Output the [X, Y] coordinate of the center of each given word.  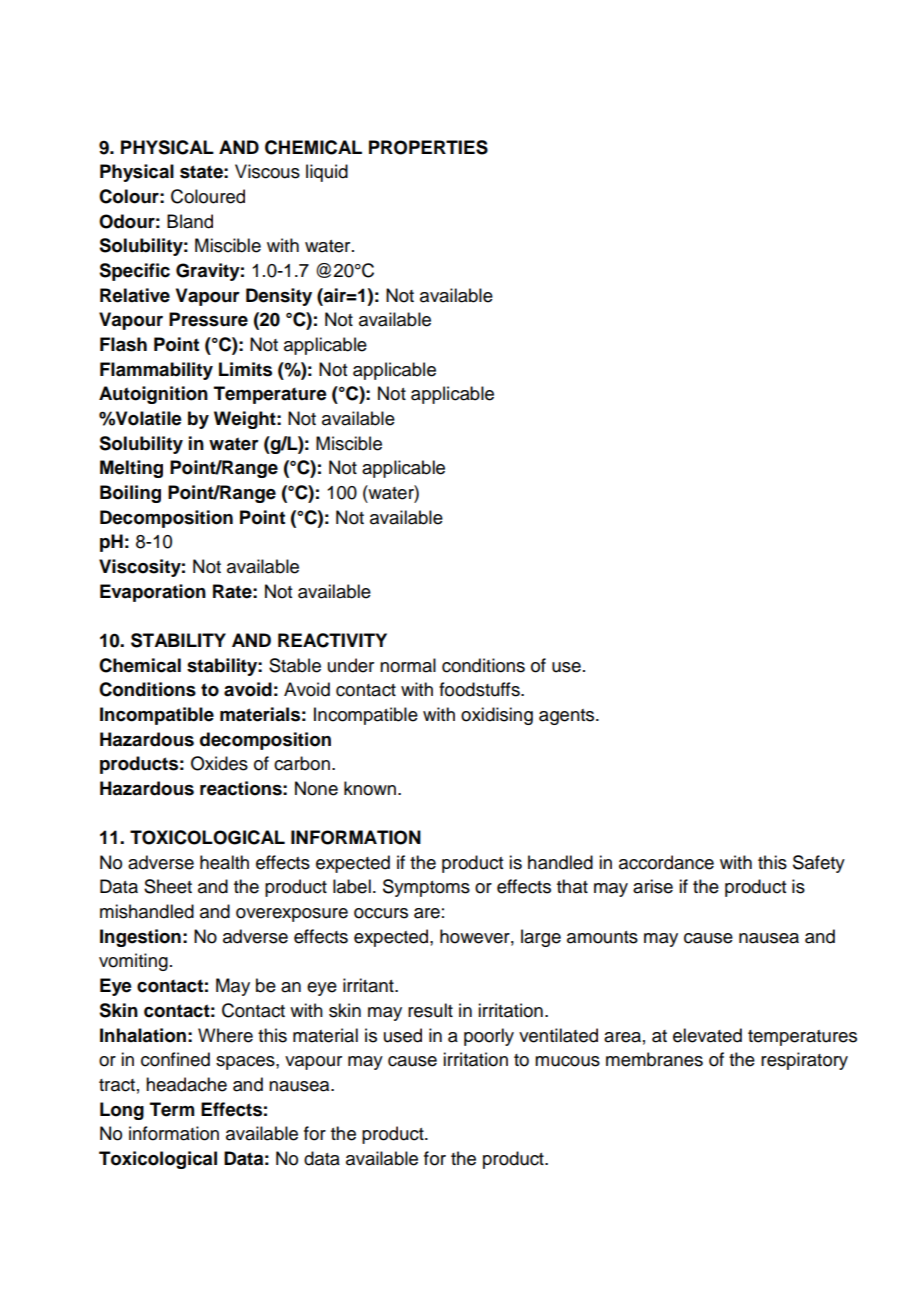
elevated [707, 1035]
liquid [327, 173]
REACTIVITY [332, 640]
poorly [489, 1037]
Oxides [219, 763]
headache [186, 1084]
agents [568, 717]
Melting [131, 469]
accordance [666, 862]
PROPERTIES [428, 147]
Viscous [267, 171]
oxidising [497, 716]
